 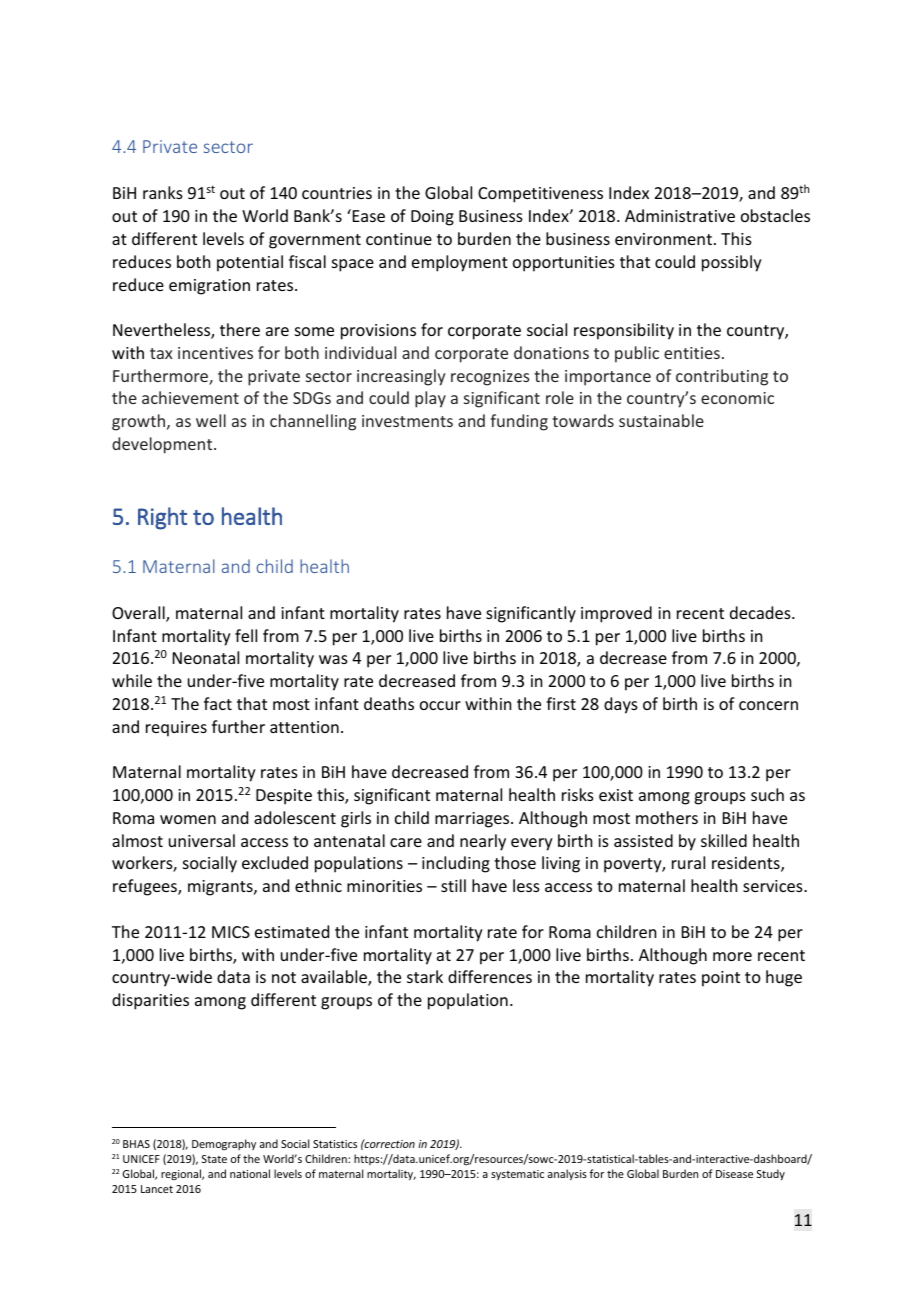 I want to click on investments, so click(x=407, y=421).
